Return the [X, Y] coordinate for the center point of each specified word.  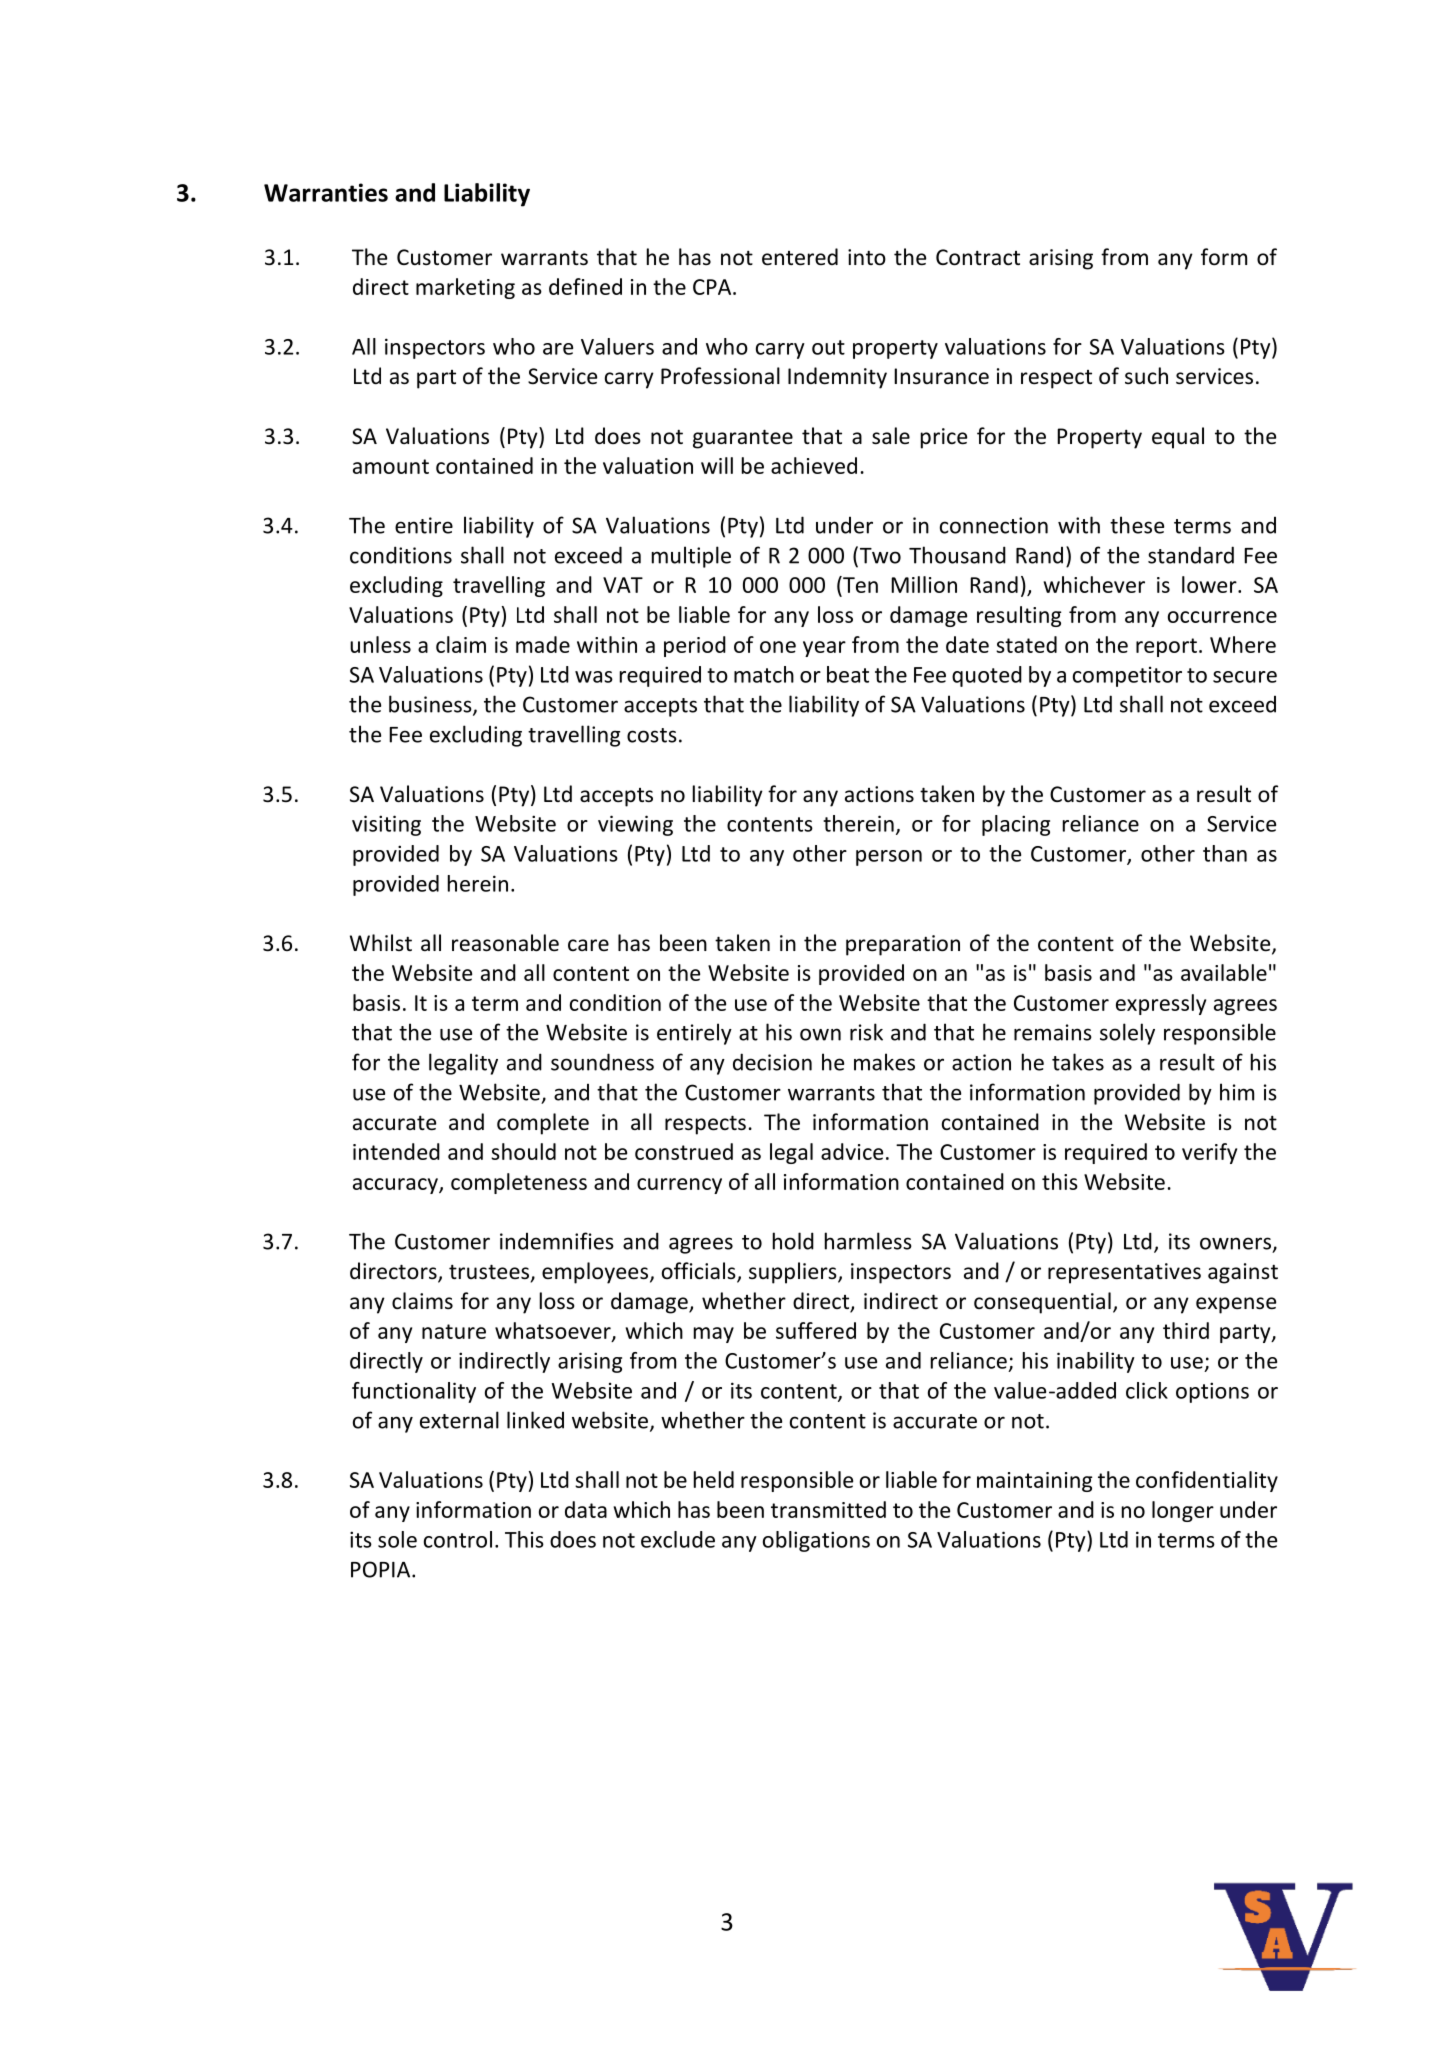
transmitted [828, 1509]
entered [800, 257]
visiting [386, 825]
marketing [465, 288]
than [1225, 853]
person [889, 858]
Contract [978, 257]
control [458, 1539]
